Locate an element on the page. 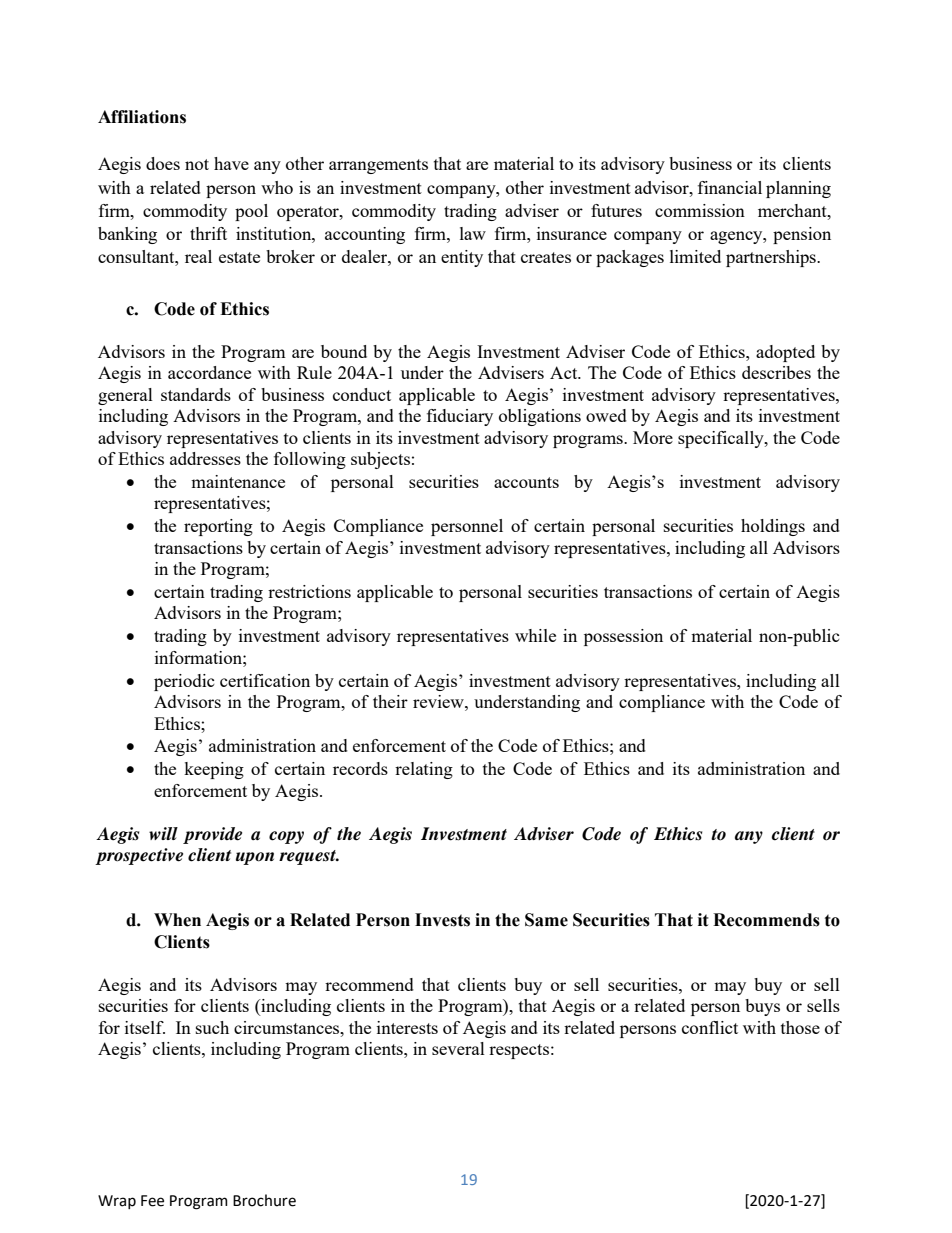  while is located at coordinates (535, 635).
